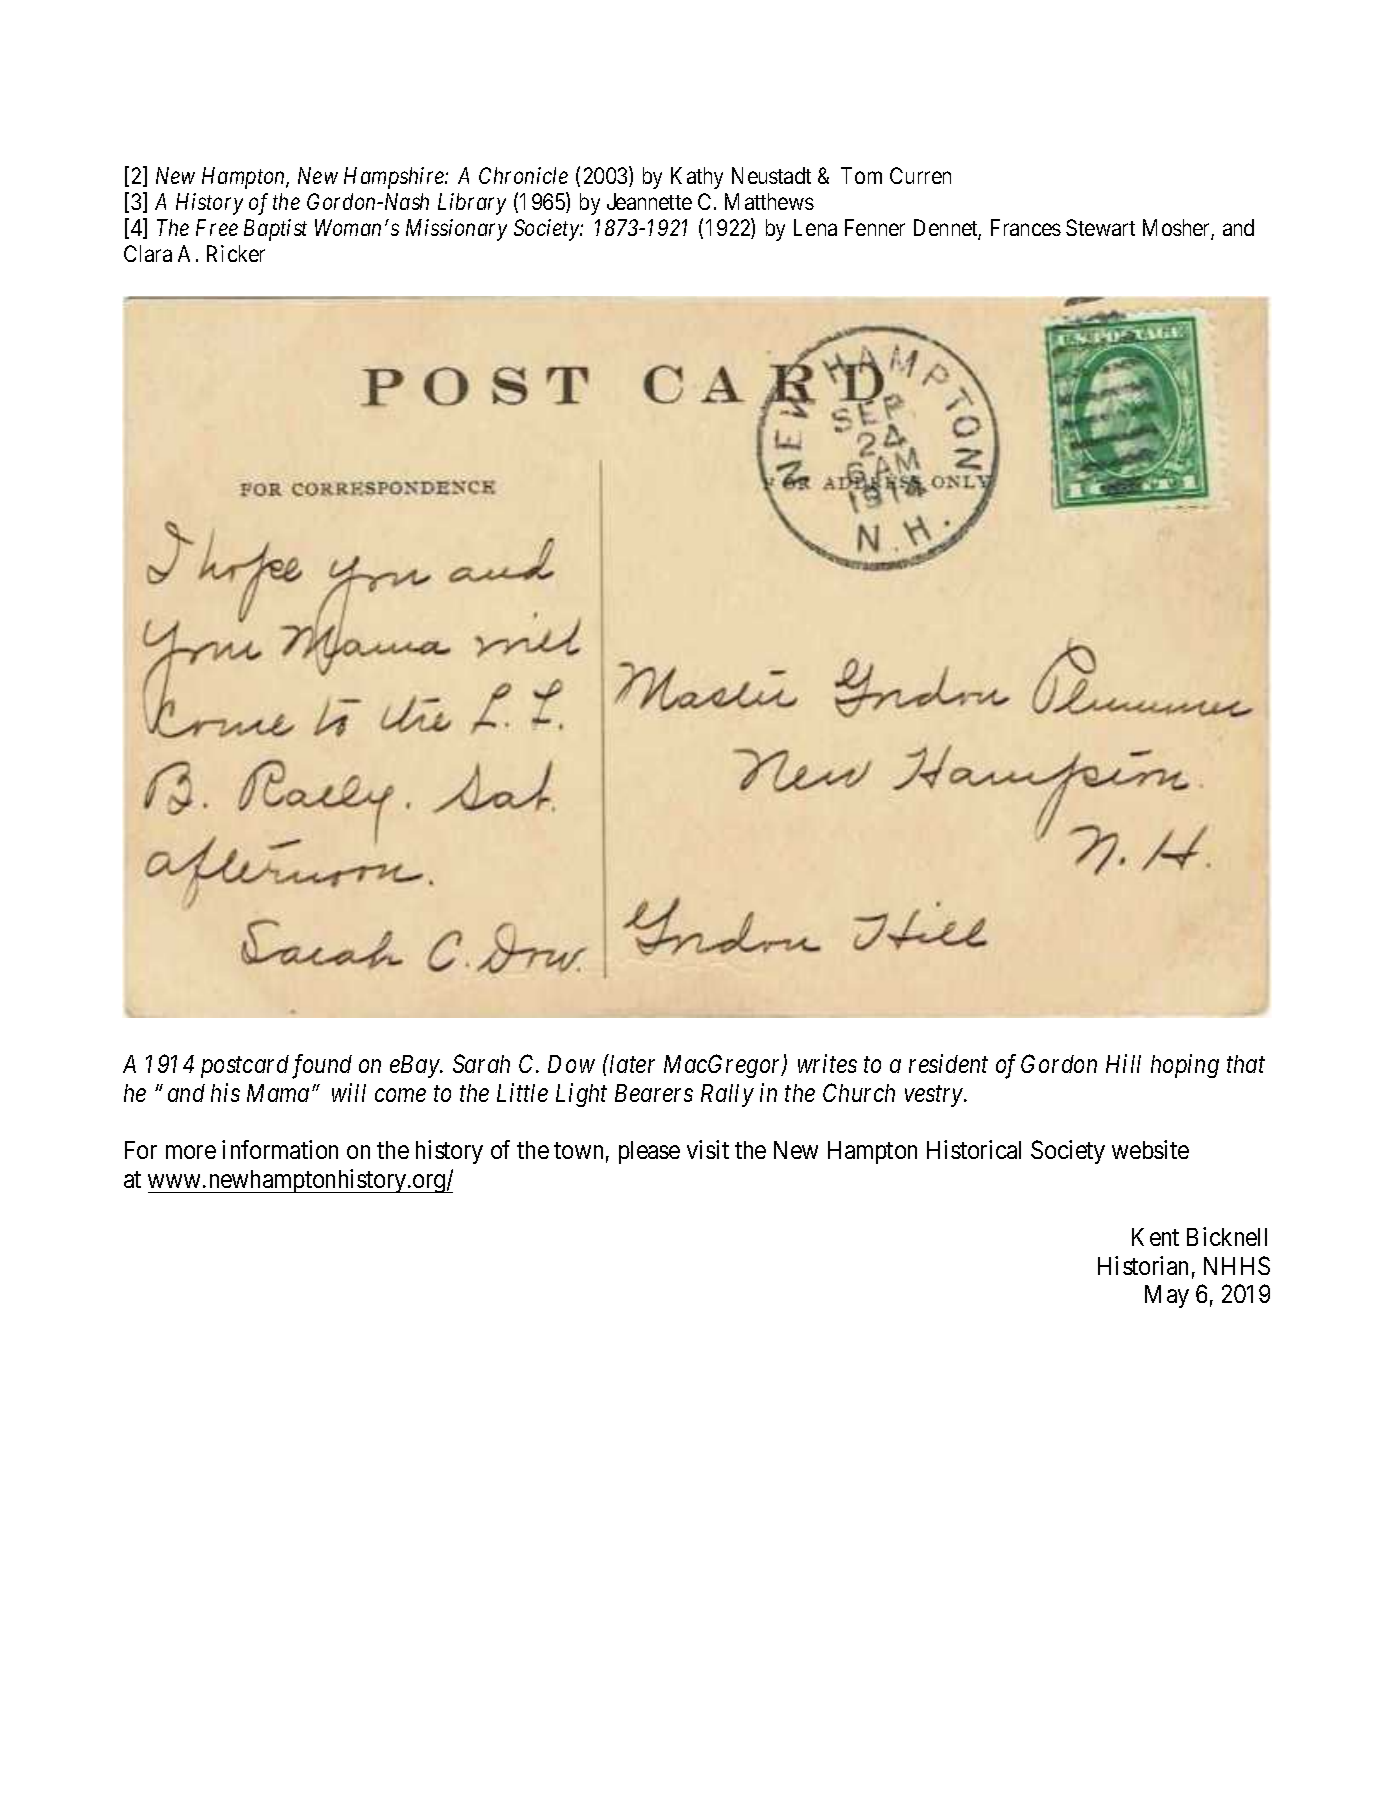 This image has height=1803, width=1394. Describe the element at coordinates (148, 253) in the image. I see `Clara` at that location.
